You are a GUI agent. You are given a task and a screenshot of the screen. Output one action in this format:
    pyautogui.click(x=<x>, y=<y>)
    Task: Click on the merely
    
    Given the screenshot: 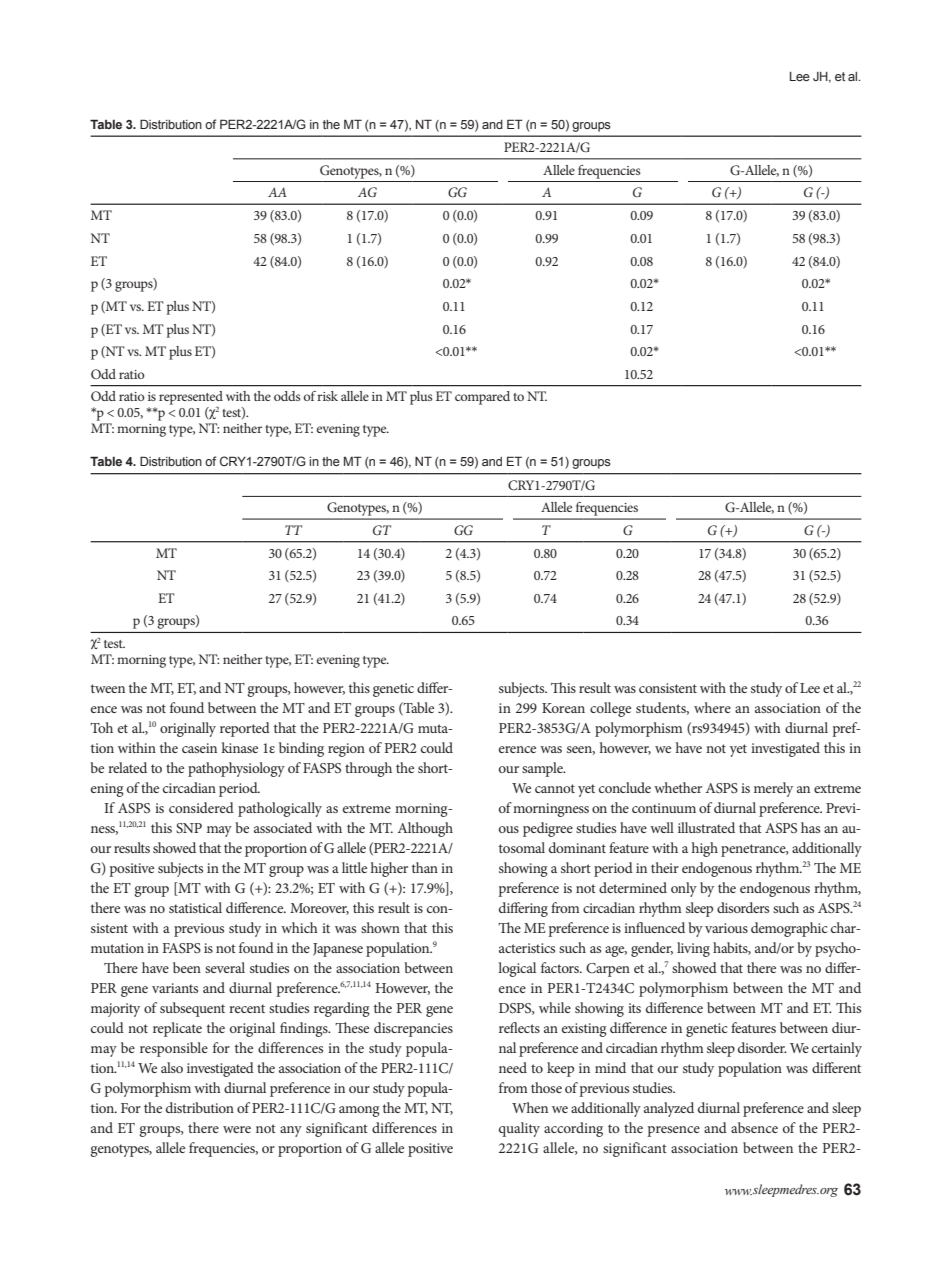 What is the action you would take?
    pyautogui.click(x=773, y=789)
